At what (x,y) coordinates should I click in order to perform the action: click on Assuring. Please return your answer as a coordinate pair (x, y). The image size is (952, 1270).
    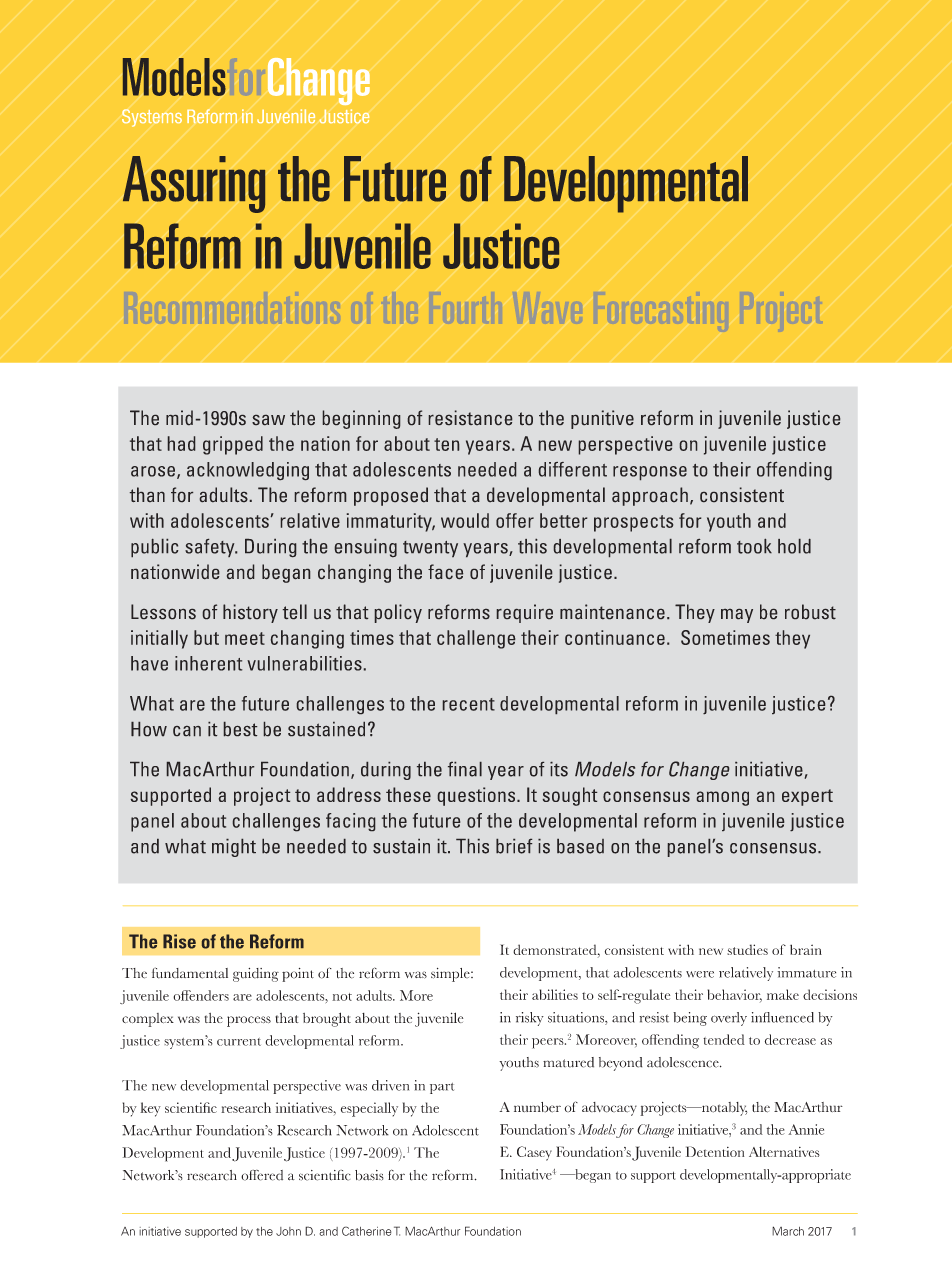
    Looking at the image, I should click on (194, 184).
